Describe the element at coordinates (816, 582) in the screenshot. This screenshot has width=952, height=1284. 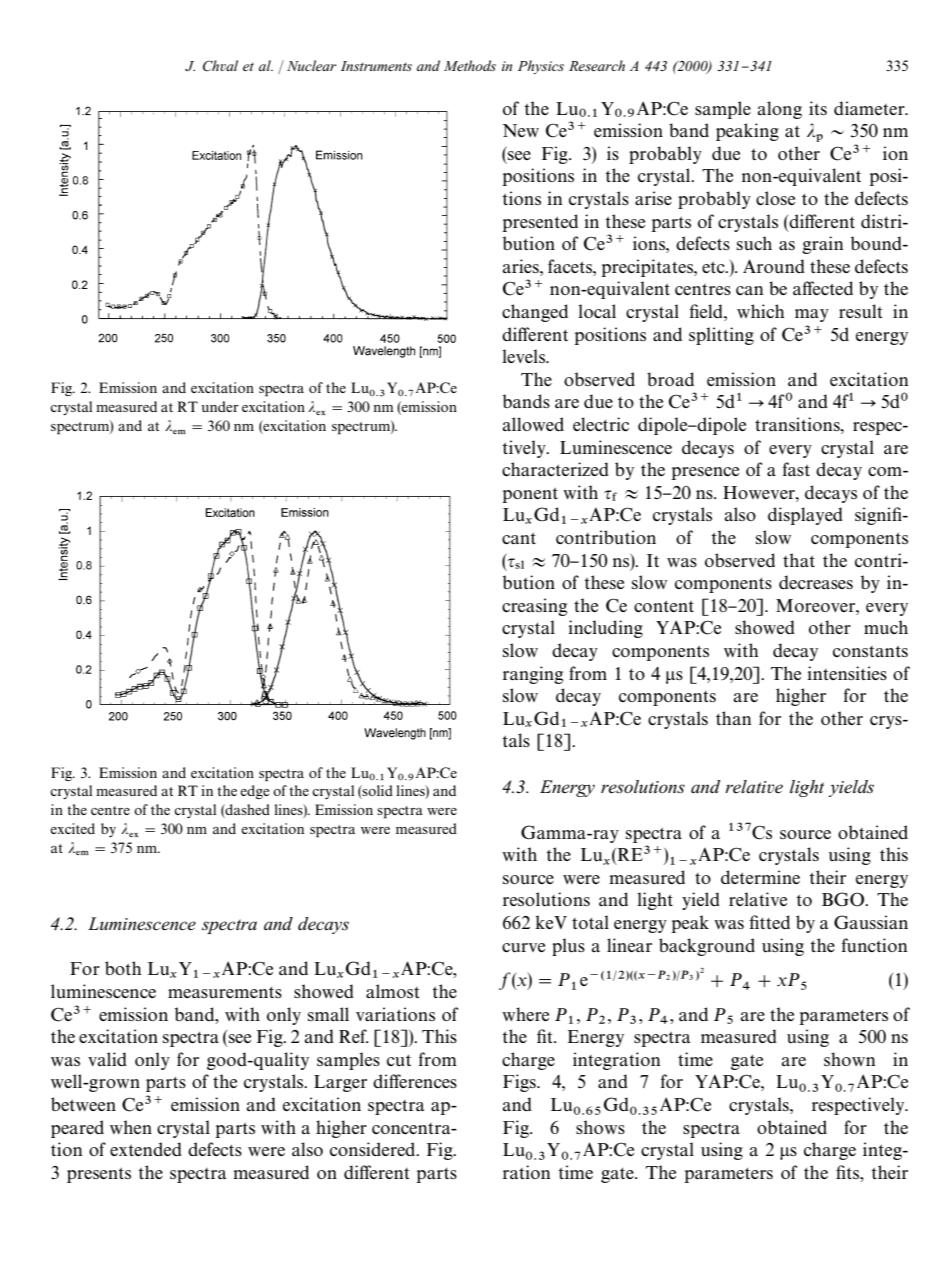
I see `decreases` at that location.
